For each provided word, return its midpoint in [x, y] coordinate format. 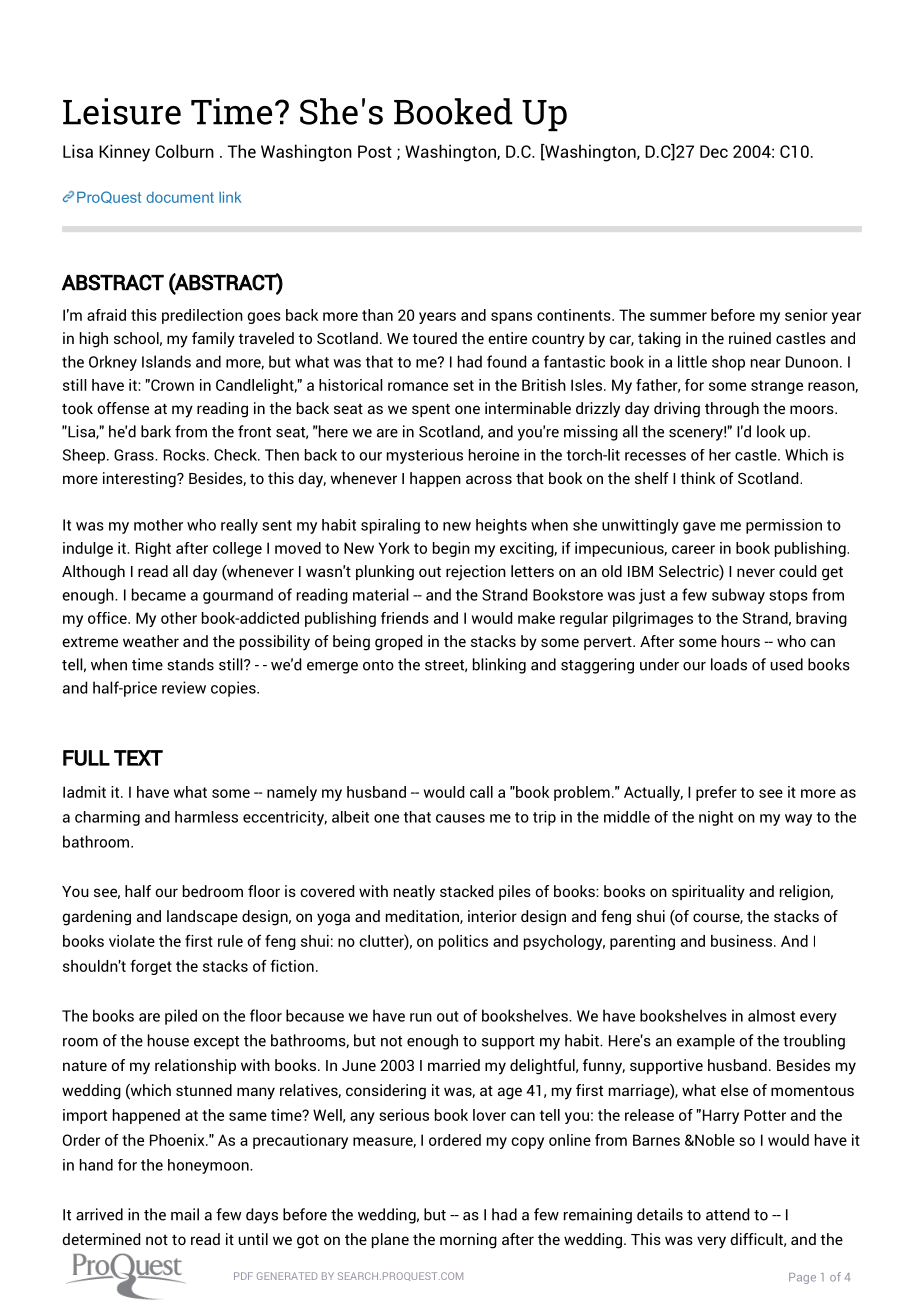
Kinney [124, 153]
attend [727, 1214]
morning [468, 1241]
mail [185, 1214]
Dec [714, 151]
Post [375, 151]
